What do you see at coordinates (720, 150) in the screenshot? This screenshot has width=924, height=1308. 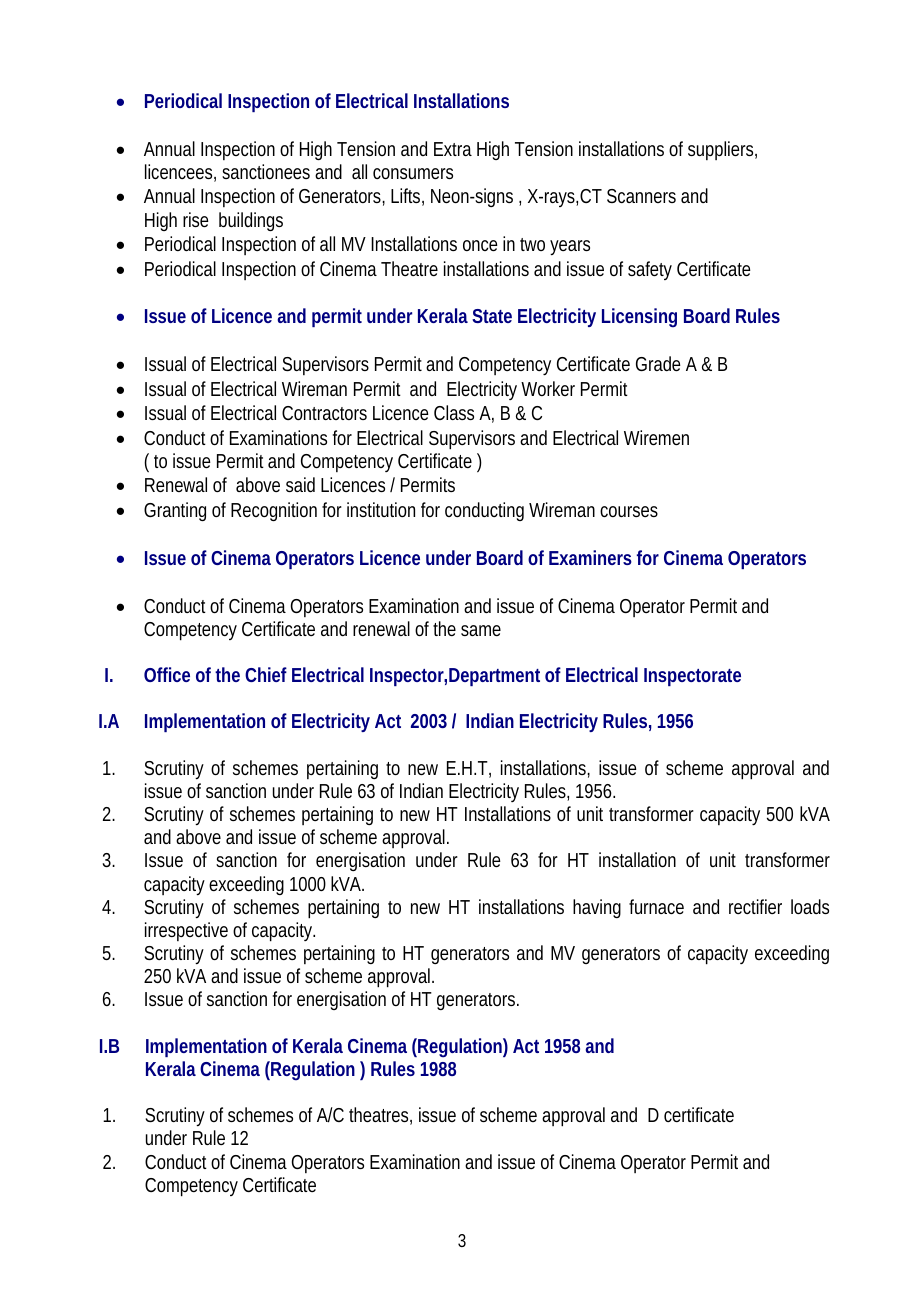 I see `suppliers` at bounding box center [720, 150].
